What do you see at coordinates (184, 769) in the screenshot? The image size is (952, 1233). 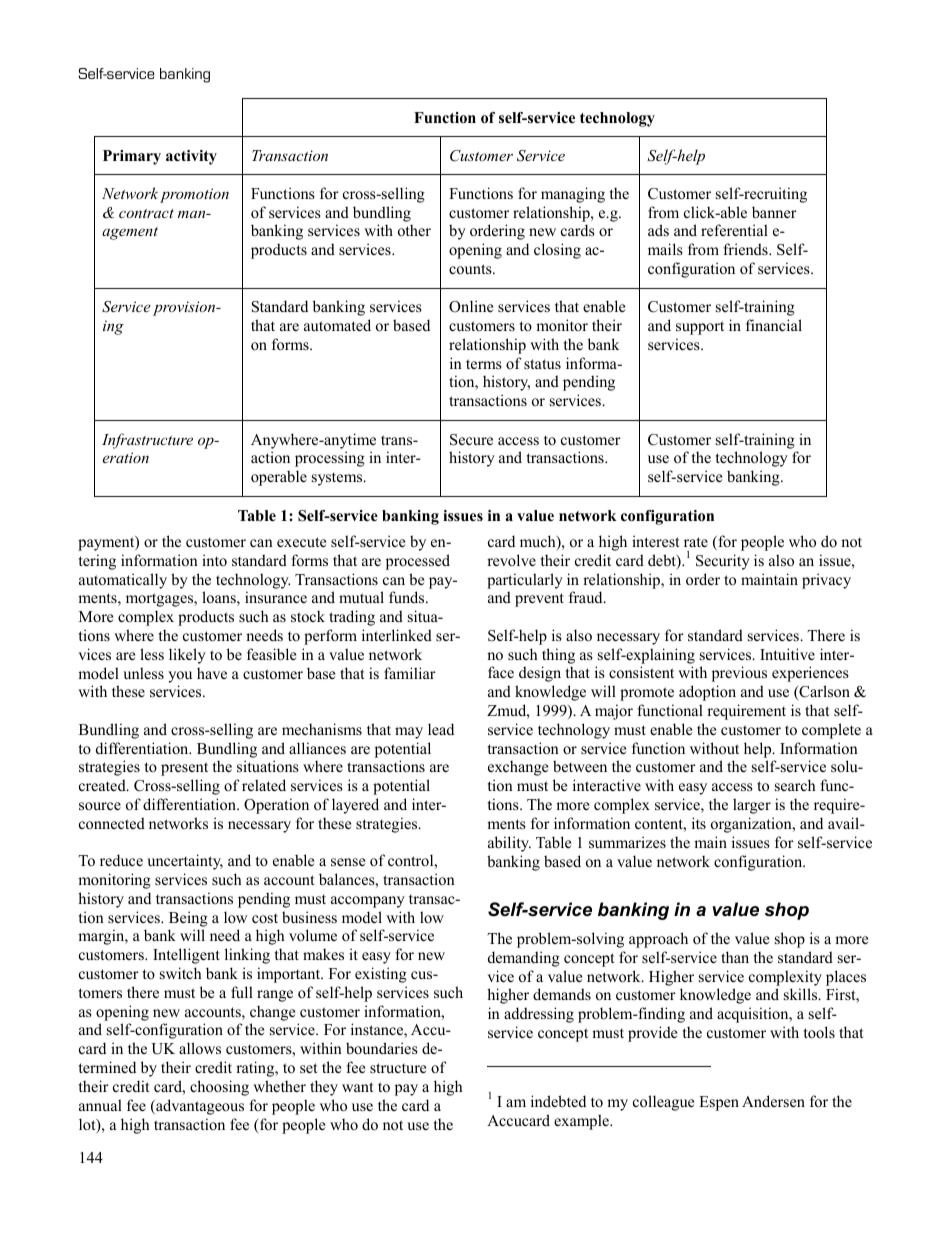 I see `present` at bounding box center [184, 769].
